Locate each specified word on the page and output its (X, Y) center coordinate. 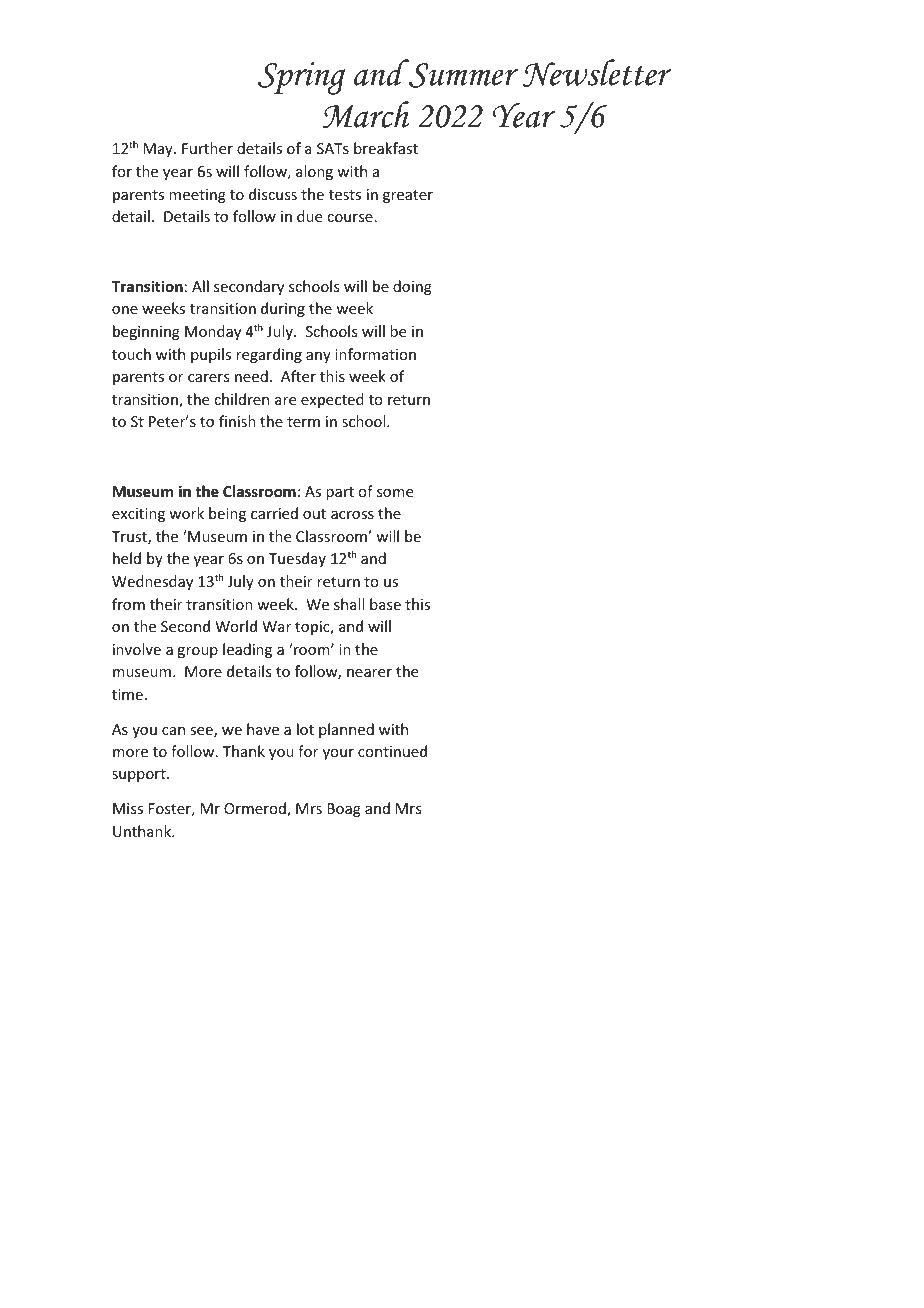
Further (207, 148)
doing (412, 287)
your (338, 754)
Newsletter (597, 73)
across (352, 515)
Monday (213, 332)
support (140, 775)
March (365, 115)
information (375, 354)
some (395, 493)
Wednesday (152, 582)
